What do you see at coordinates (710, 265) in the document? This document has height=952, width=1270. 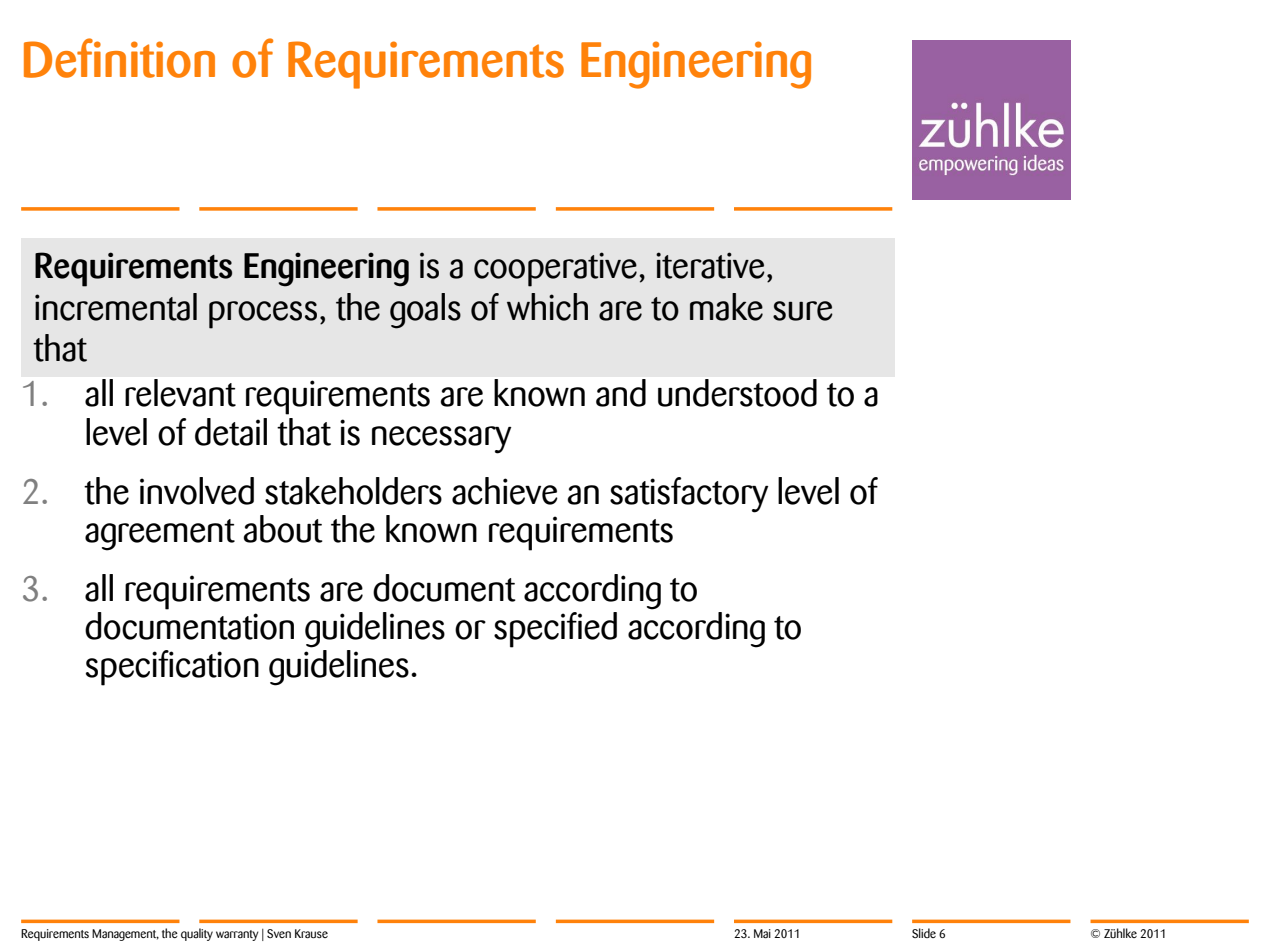 I see `iterative` at bounding box center [710, 265].
